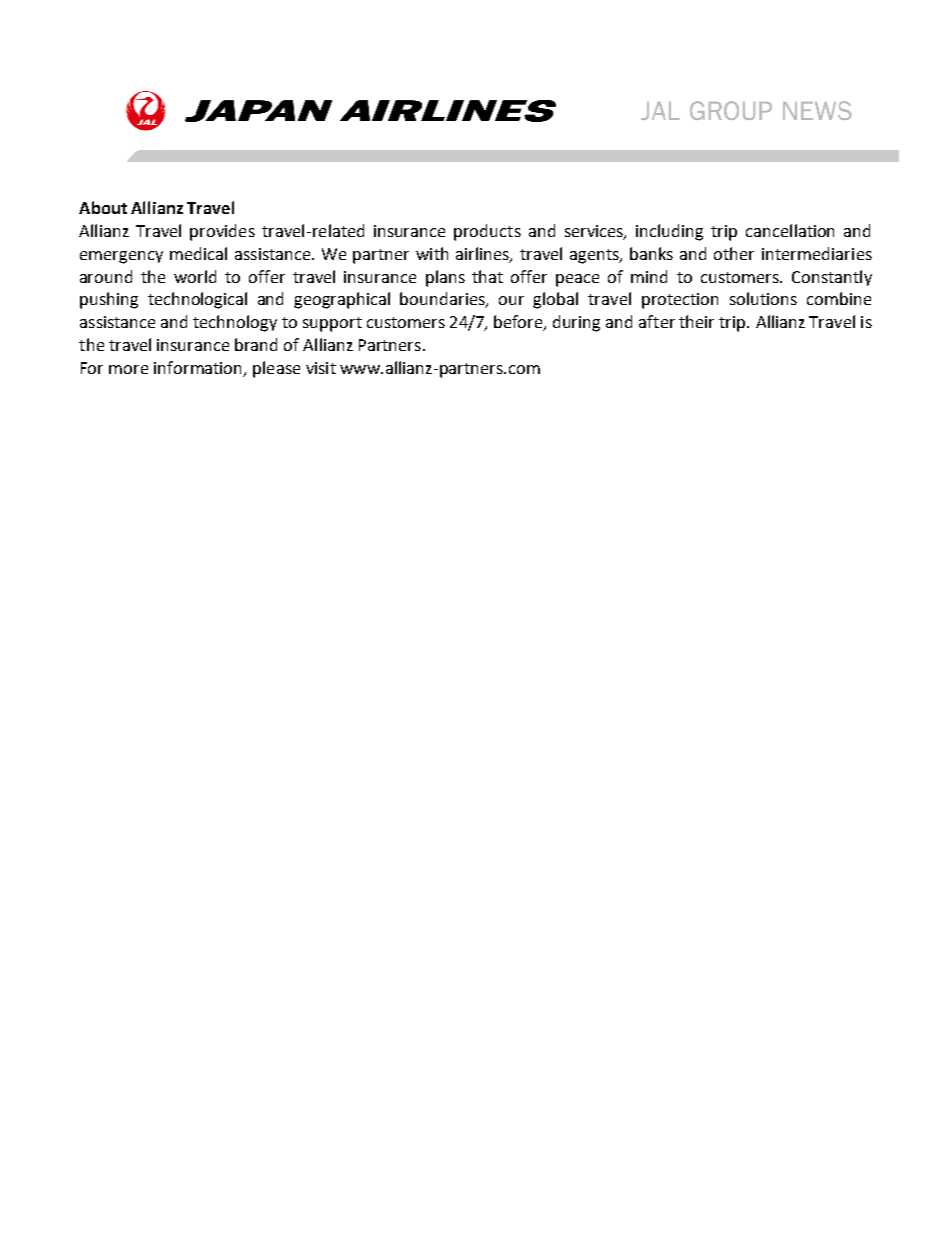  I want to click on plans, so click(445, 278).
